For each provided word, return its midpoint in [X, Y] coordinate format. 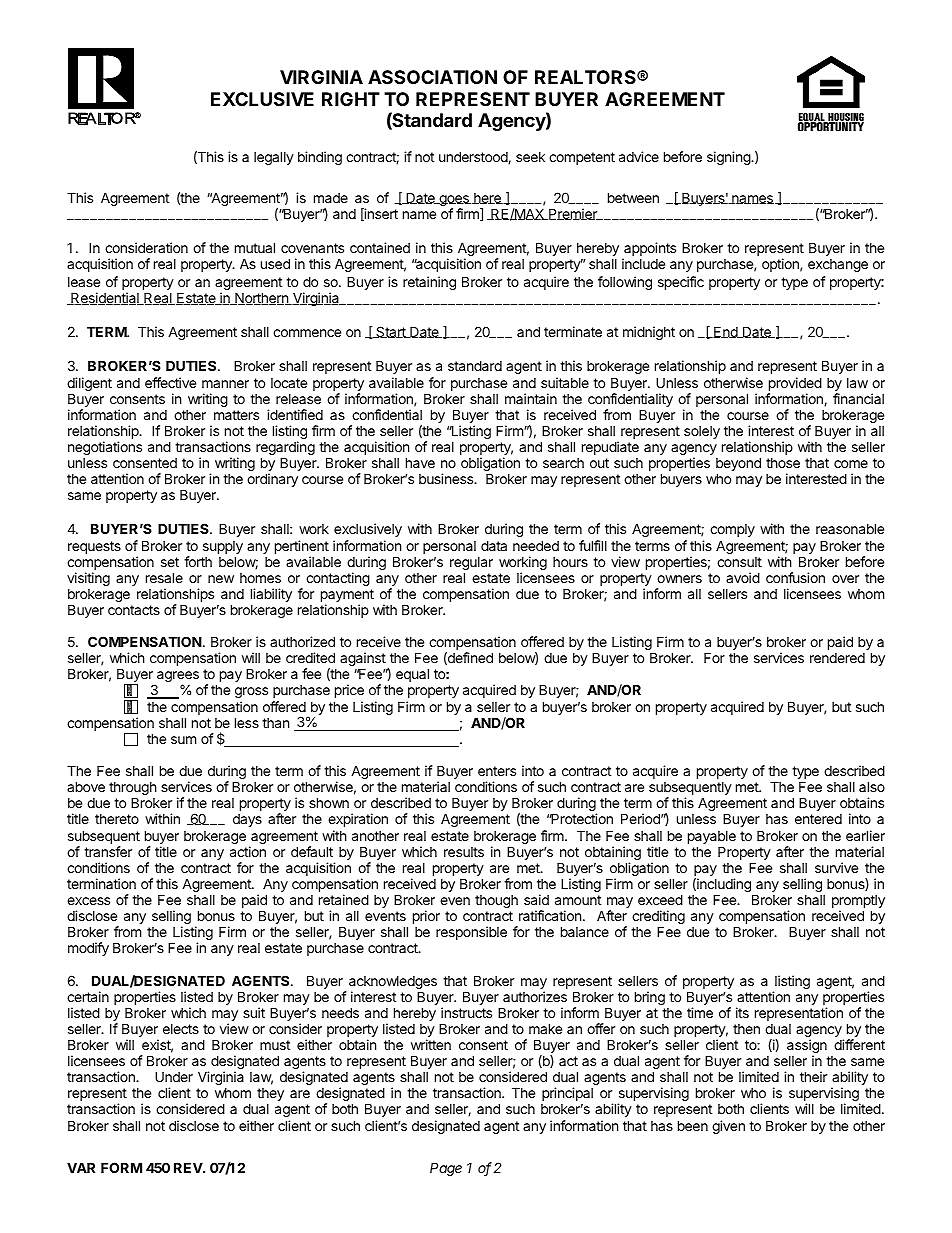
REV [189, 1167]
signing [729, 158]
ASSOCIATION [432, 77]
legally [274, 158]
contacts [134, 610]
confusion [795, 577]
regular [471, 565]
